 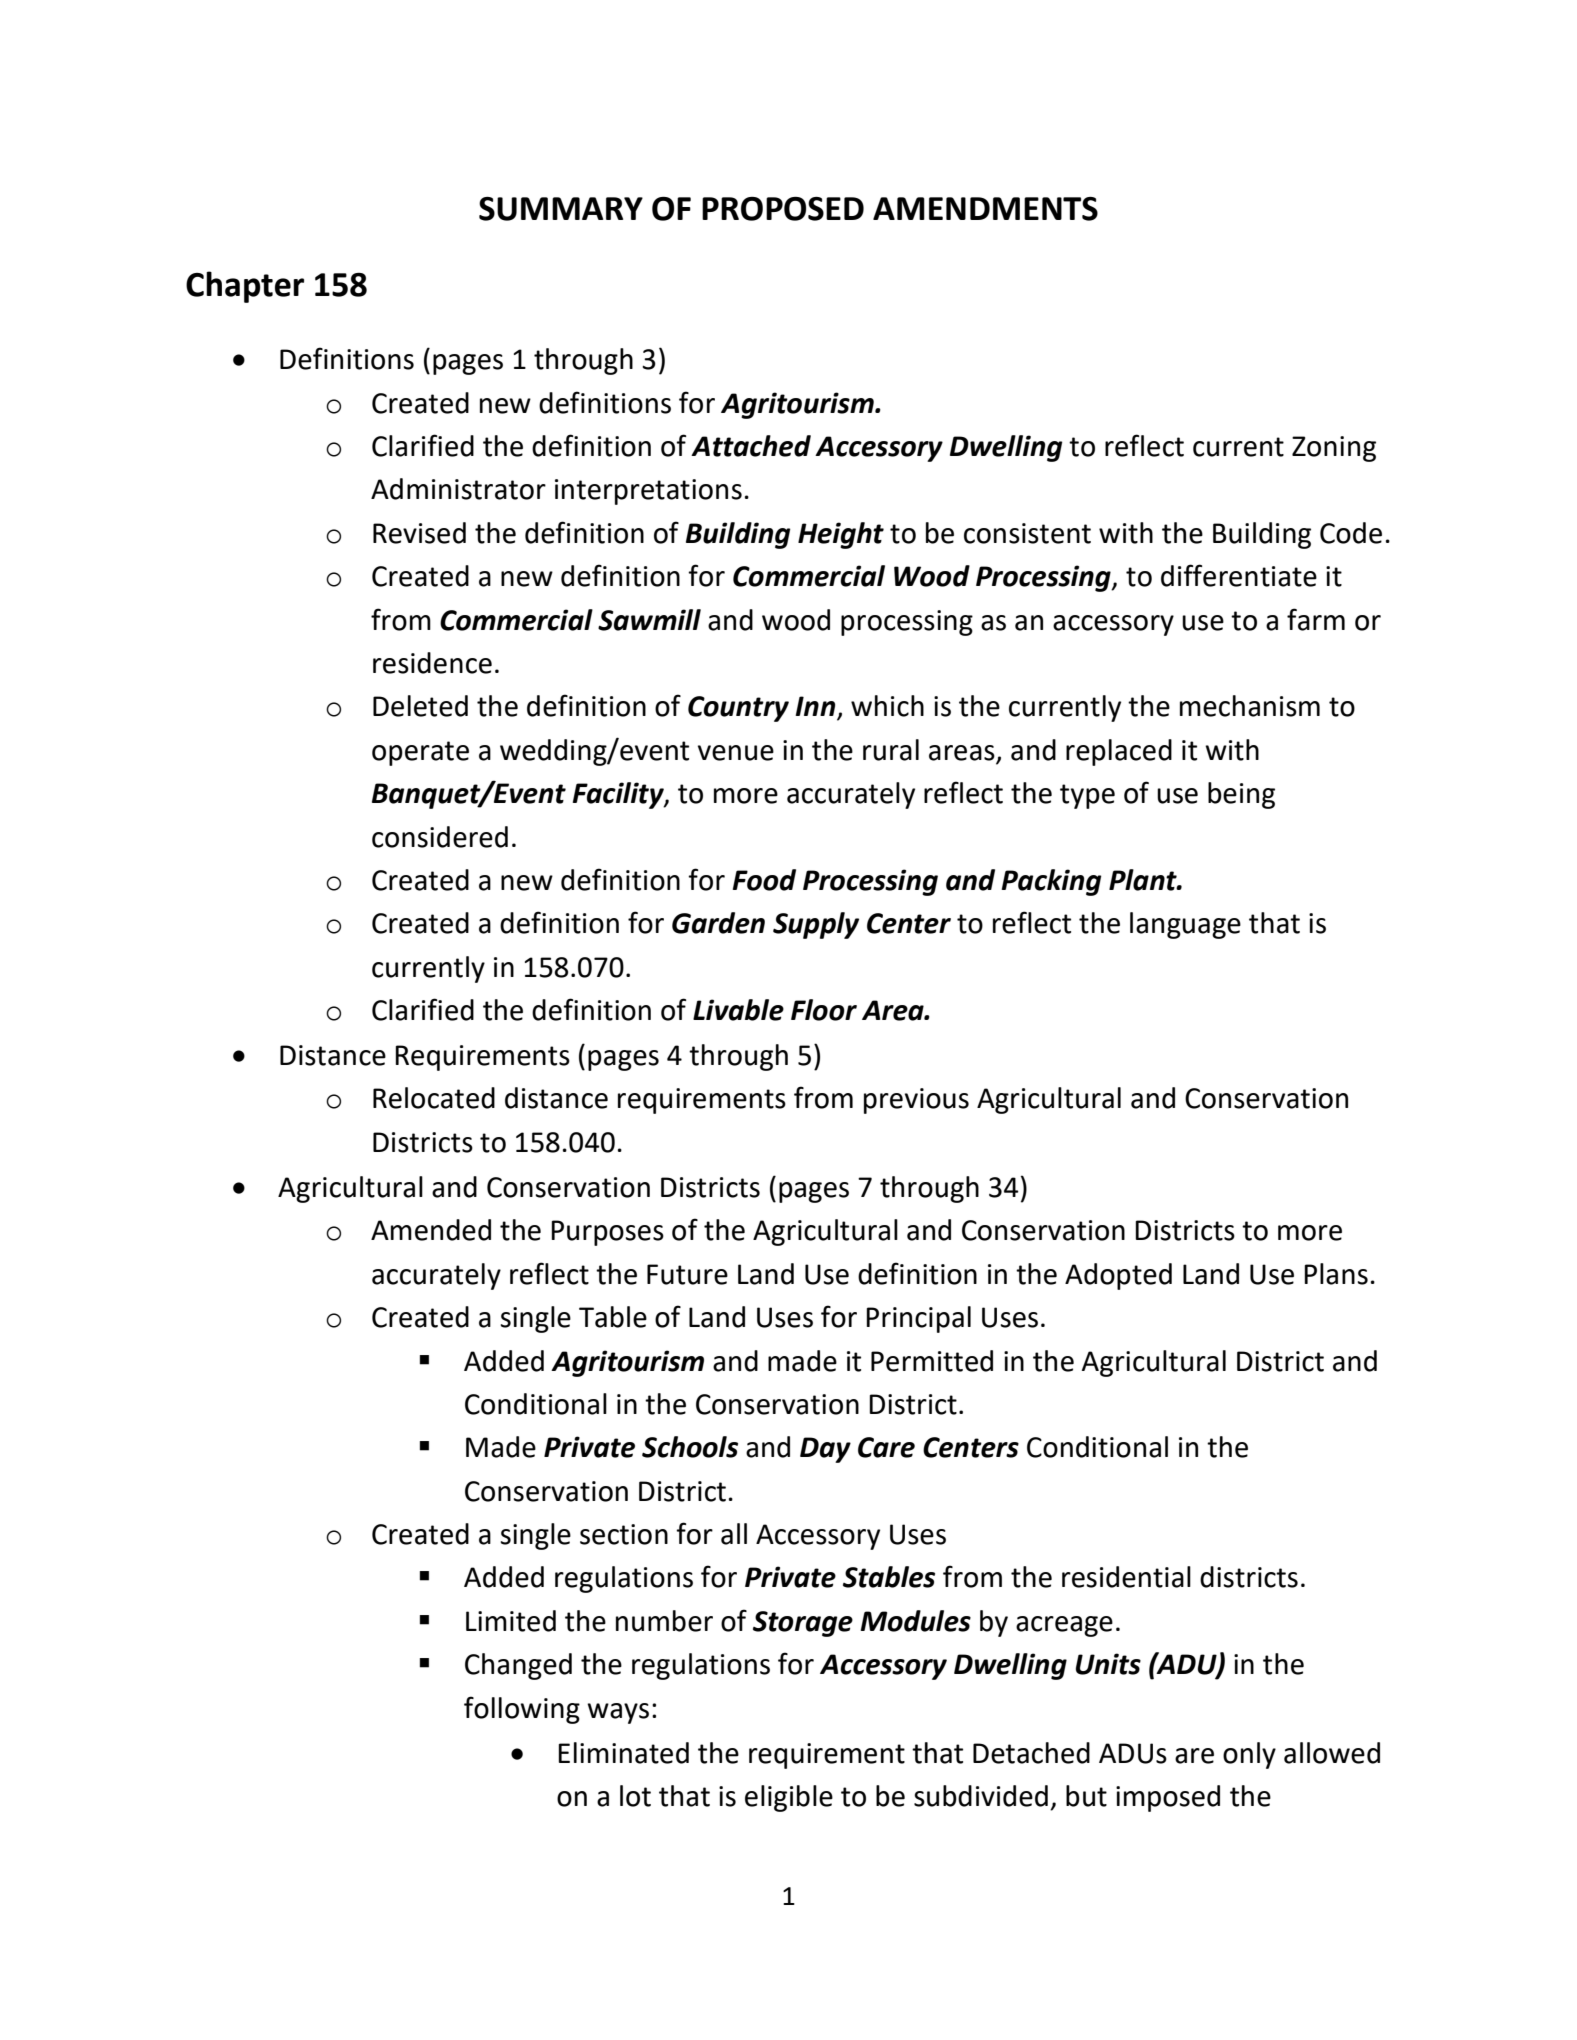 What do you see at coordinates (434, 1098) in the screenshot?
I see `Relocated` at bounding box center [434, 1098].
